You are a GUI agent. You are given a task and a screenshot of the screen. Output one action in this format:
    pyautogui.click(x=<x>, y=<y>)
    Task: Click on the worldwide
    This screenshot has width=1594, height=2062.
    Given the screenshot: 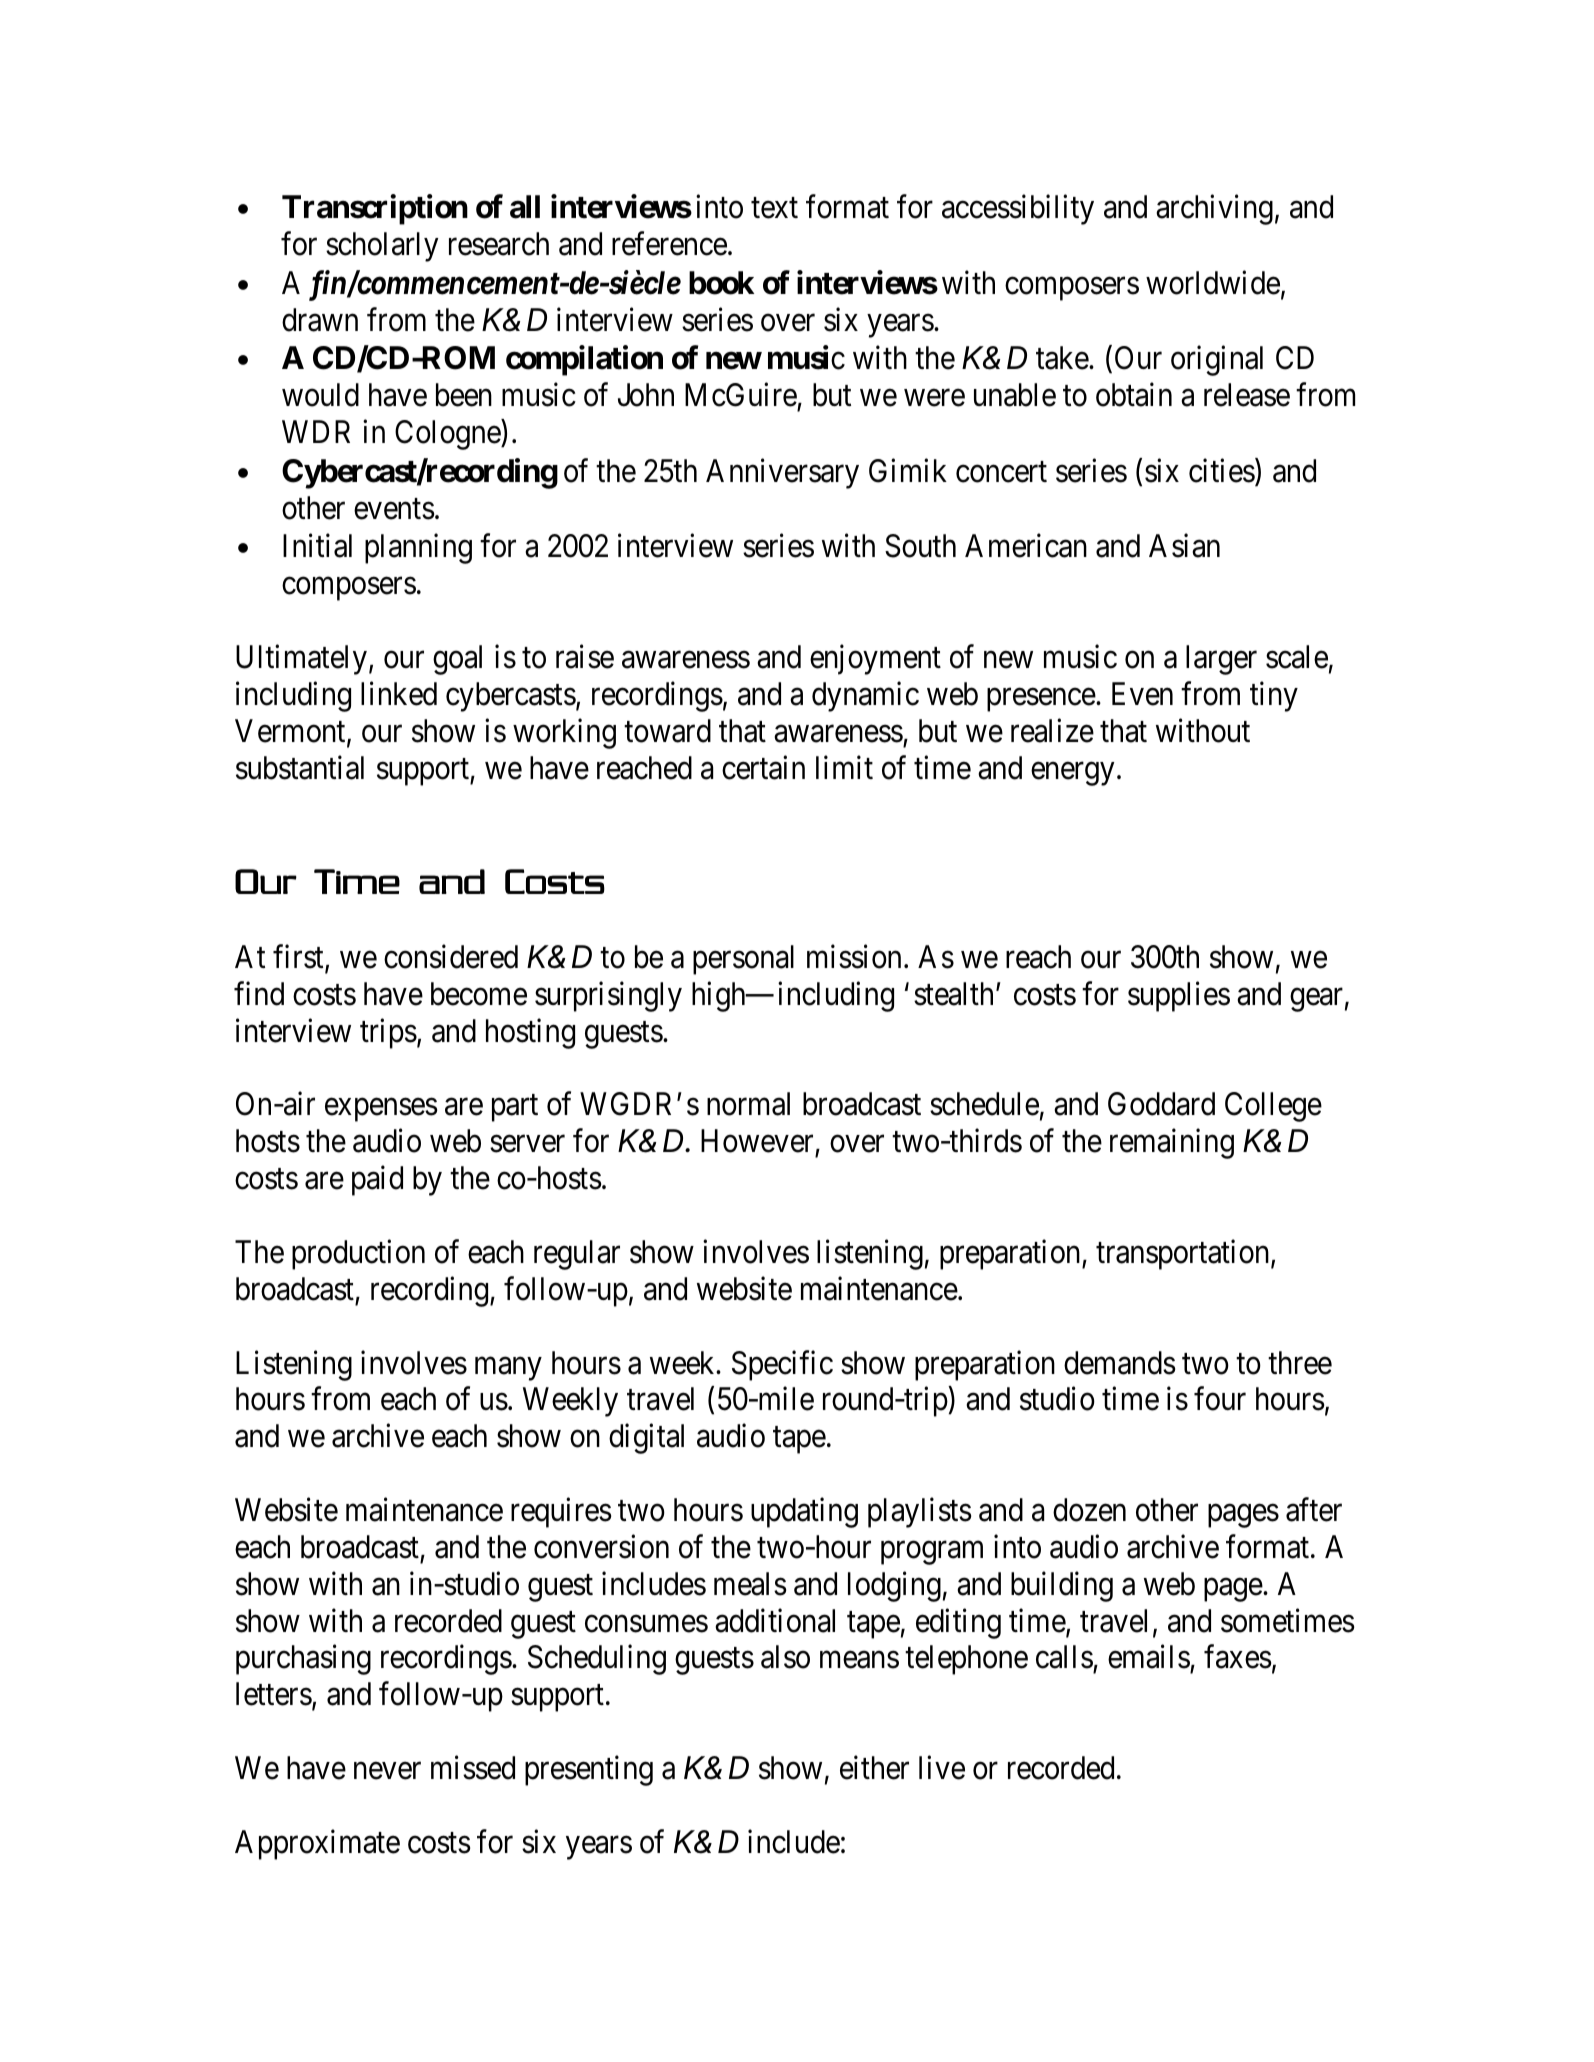 What is the action you would take?
    pyautogui.click(x=1213, y=282)
